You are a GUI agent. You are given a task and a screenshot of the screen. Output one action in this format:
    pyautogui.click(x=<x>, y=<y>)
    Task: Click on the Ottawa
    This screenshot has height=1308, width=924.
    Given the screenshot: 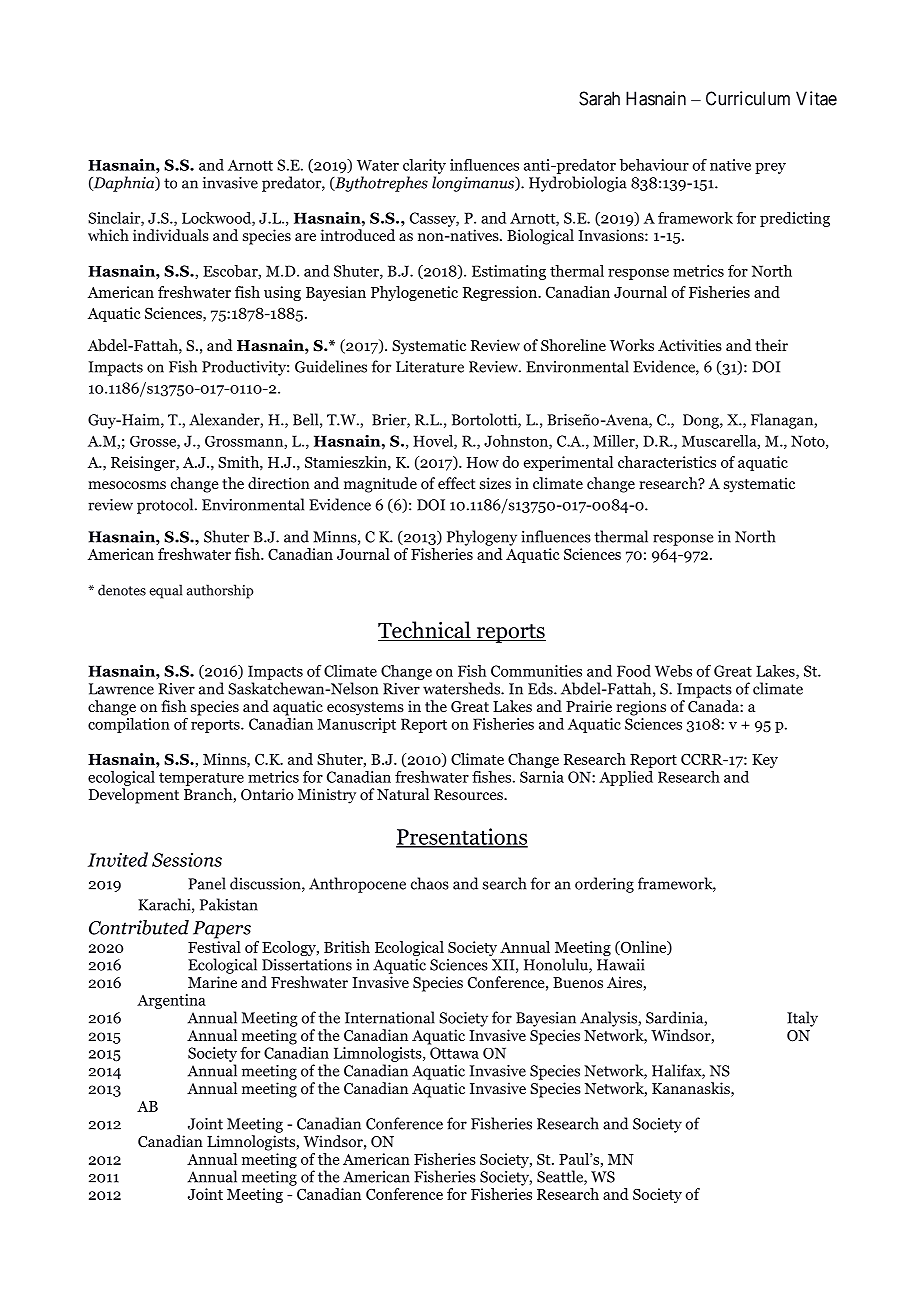 What is the action you would take?
    pyautogui.click(x=454, y=1053)
